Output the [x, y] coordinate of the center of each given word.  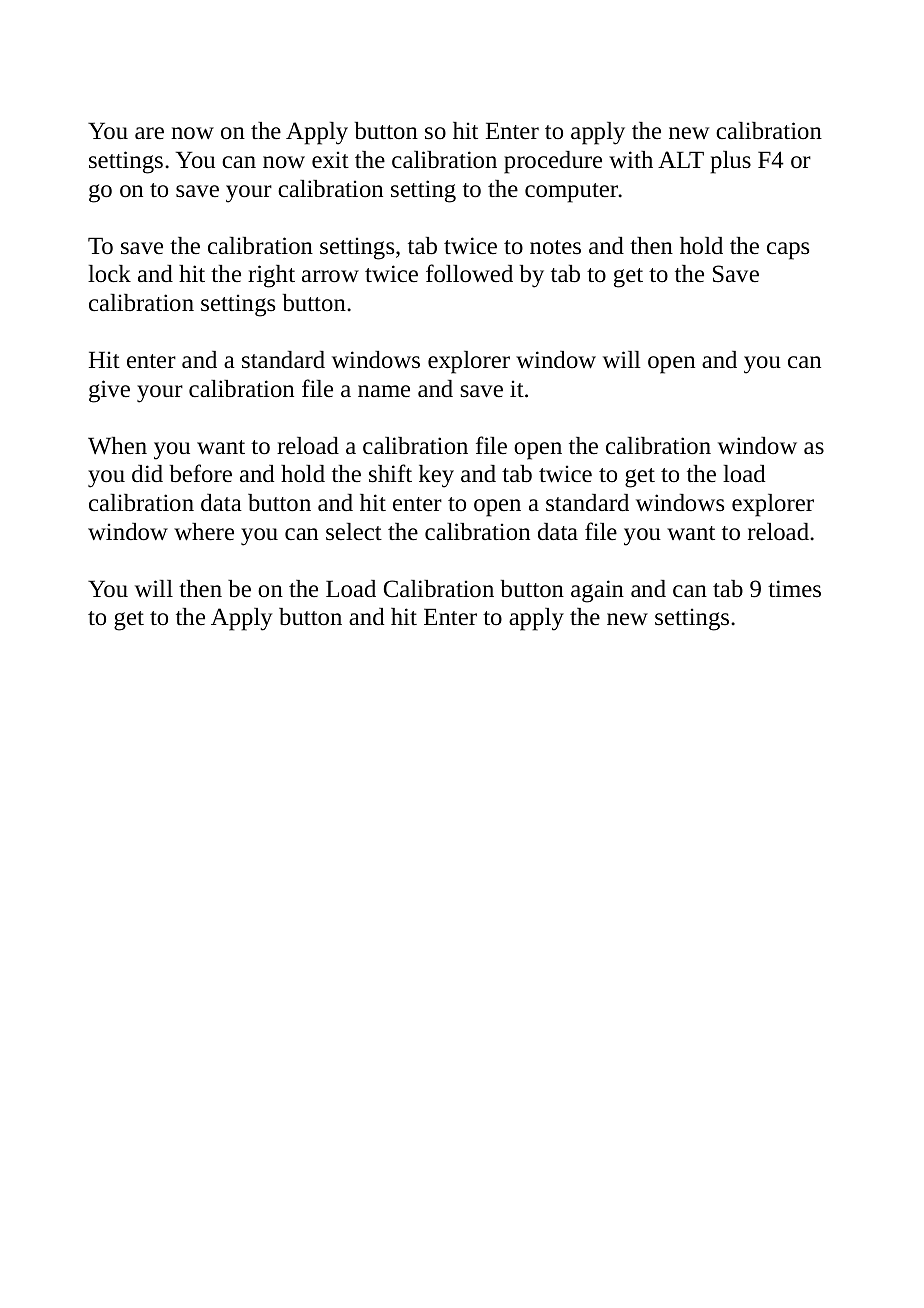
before [200, 473]
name [384, 391]
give [109, 391]
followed [469, 273]
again [597, 591]
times [794, 589]
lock [109, 273]
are [149, 133]
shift [390, 473]
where [204, 531]
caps [788, 251]
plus [730, 162]
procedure [553, 162]
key [436, 476]
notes [555, 247]
